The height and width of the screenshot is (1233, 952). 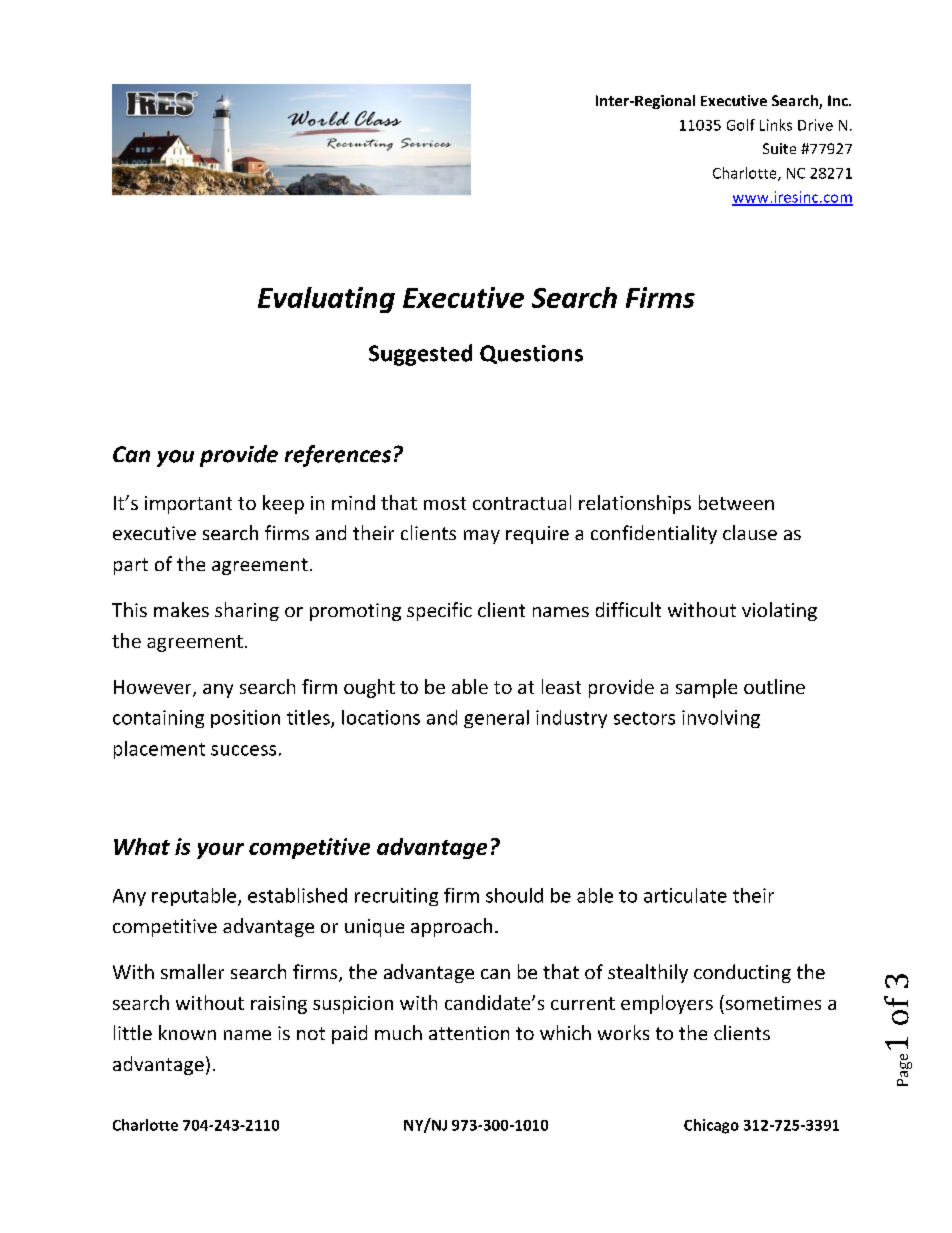 What do you see at coordinates (187, 1032) in the screenshot?
I see `known` at bounding box center [187, 1032].
